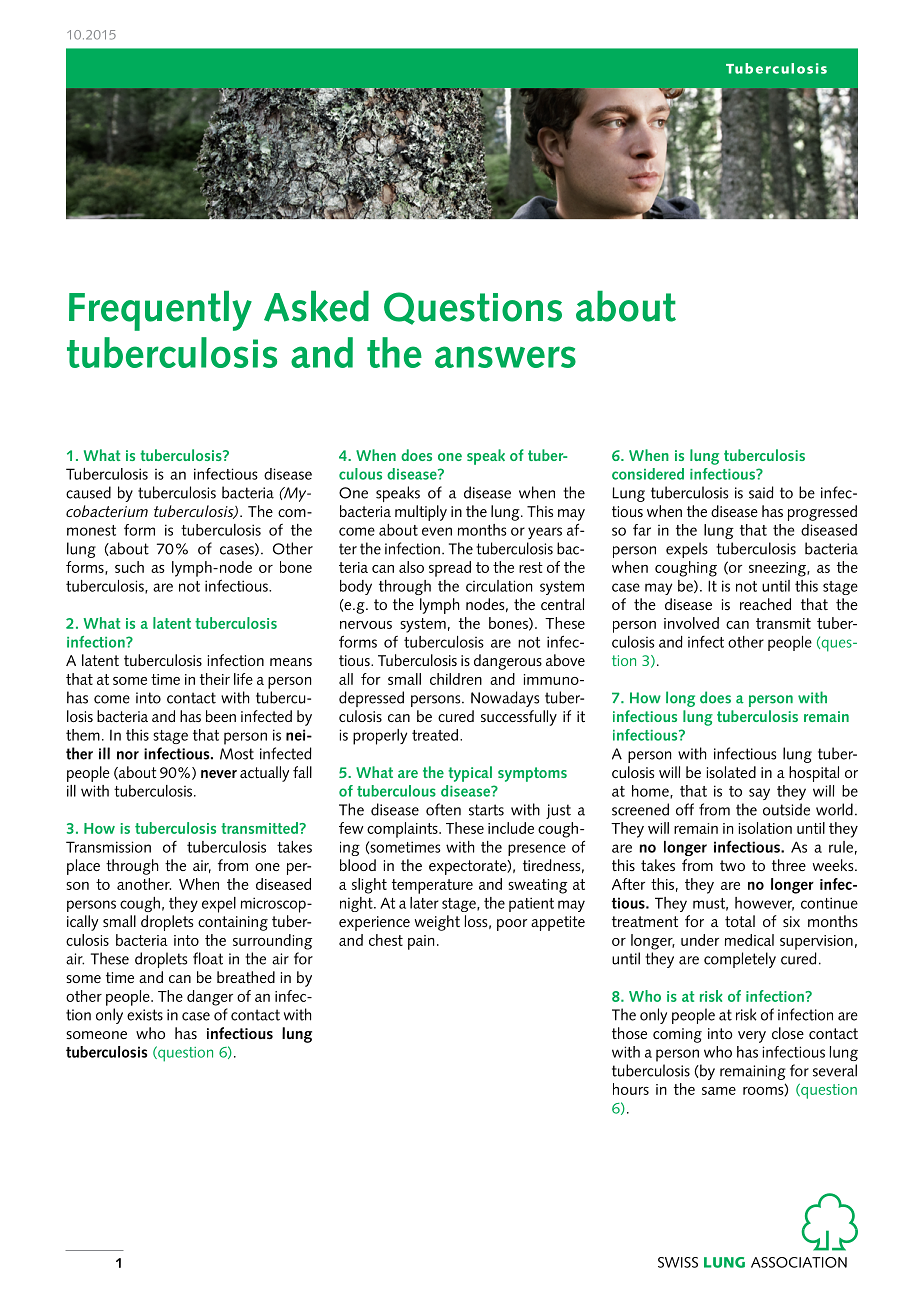 This page has height=1308, width=924. What do you see at coordinates (160, 310) in the page?
I see `Frequently` at bounding box center [160, 310].
